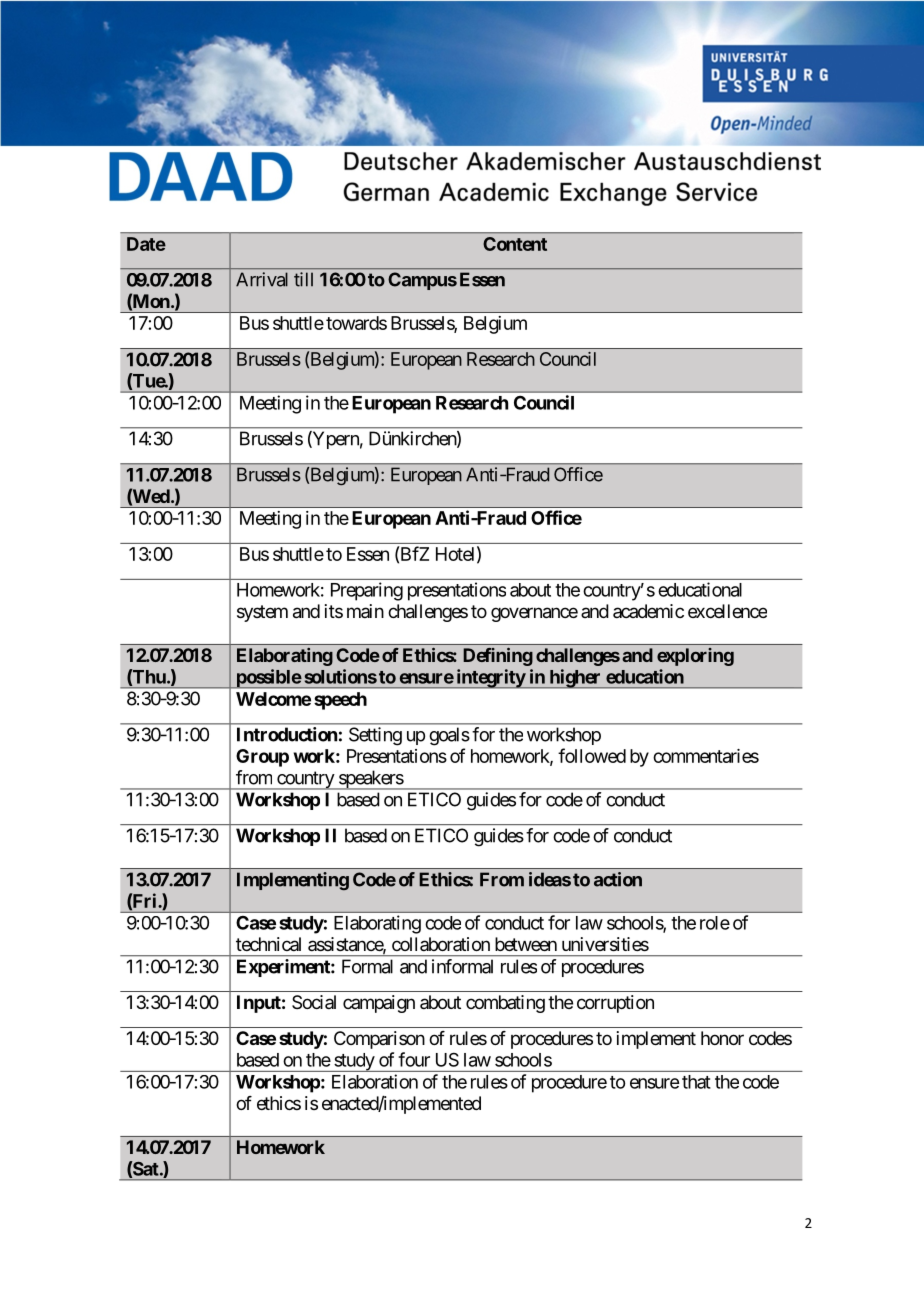 This screenshot has height=1308, width=924. I want to click on combating, so click(505, 1004).
